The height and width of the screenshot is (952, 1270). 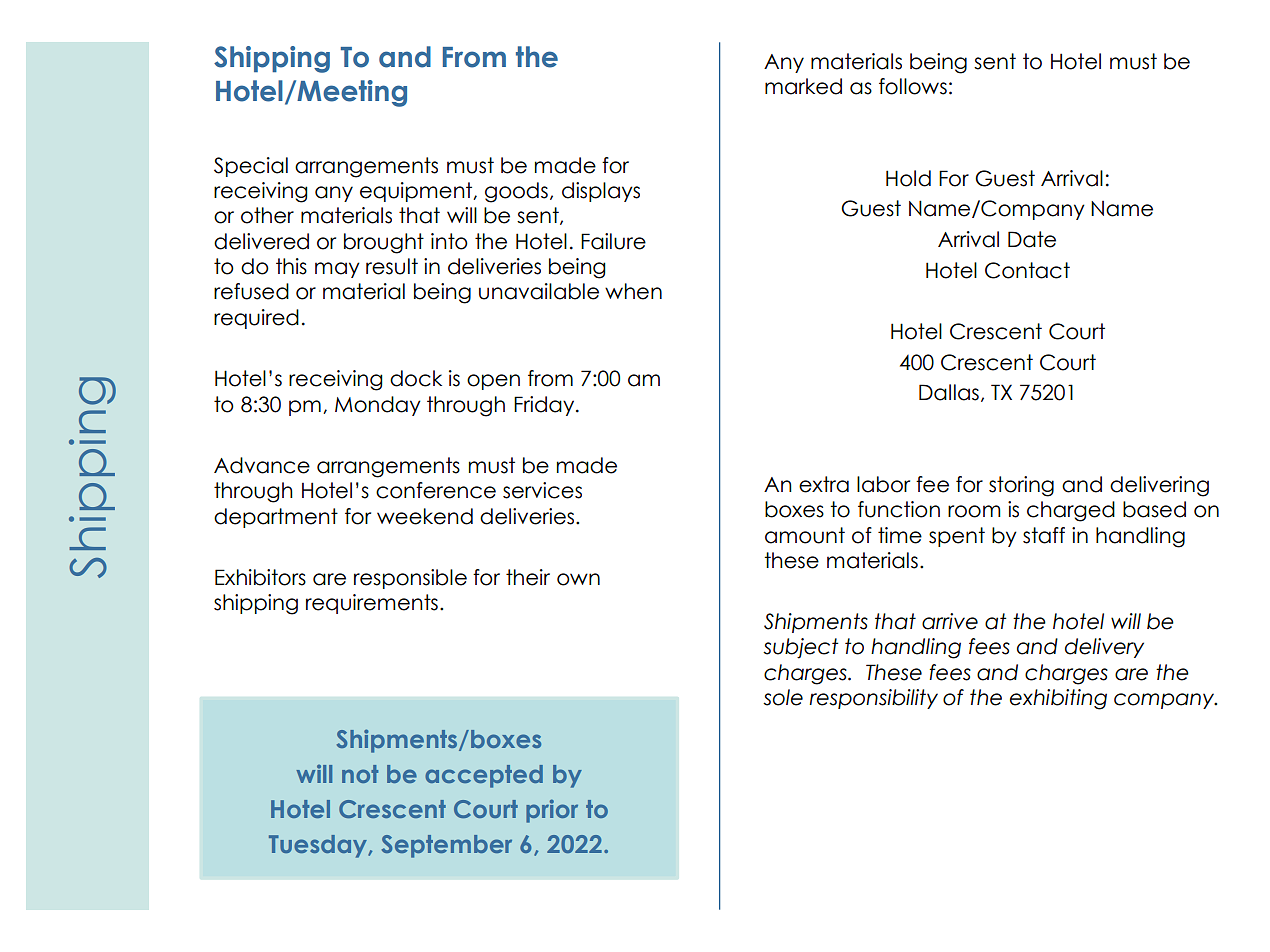 What do you see at coordinates (337, 270) in the screenshot?
I see `may` at bounding box center [337, 270].
